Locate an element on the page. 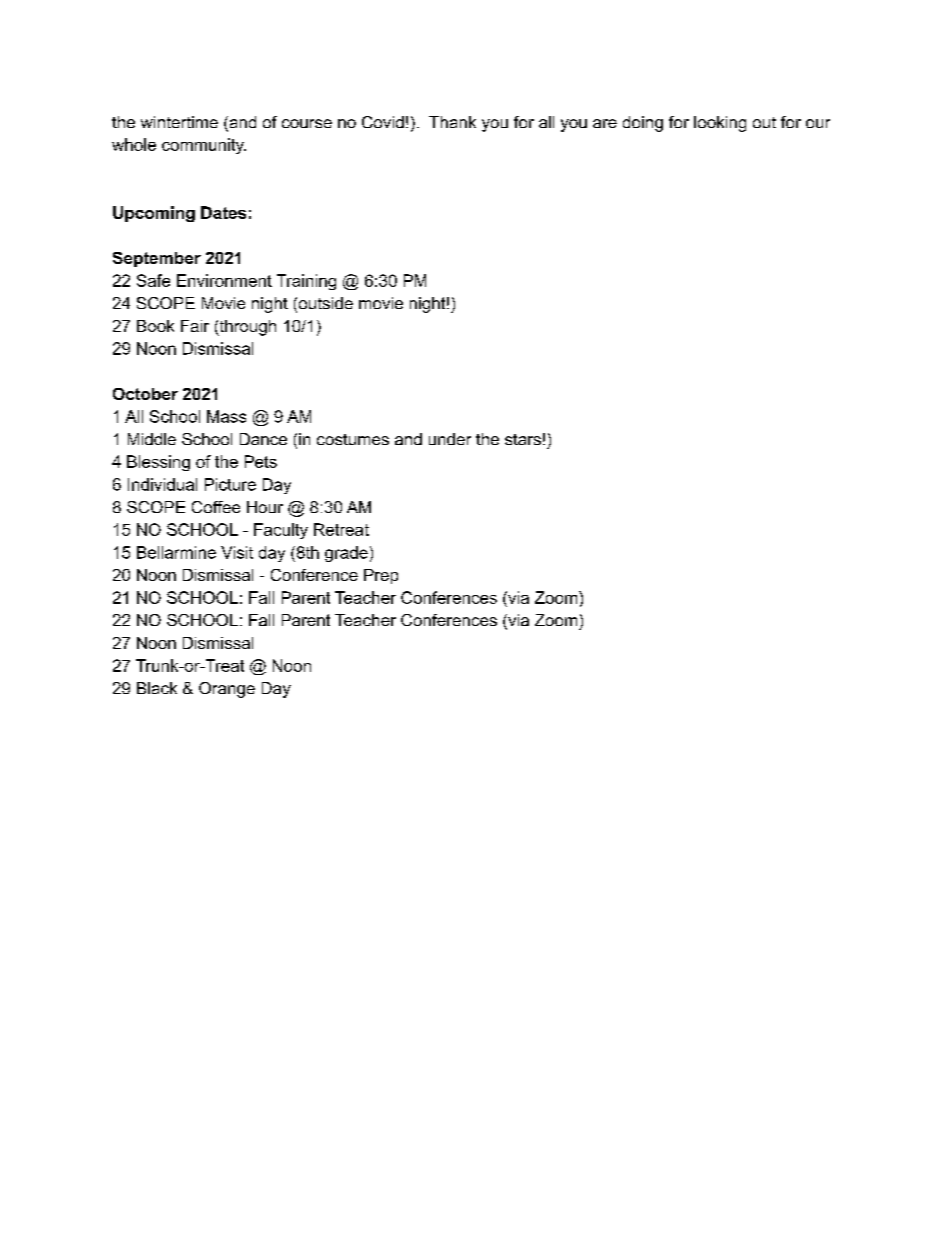 The width and height of the document is (952, 1233). Fair is located at coordinates (195, 326).
